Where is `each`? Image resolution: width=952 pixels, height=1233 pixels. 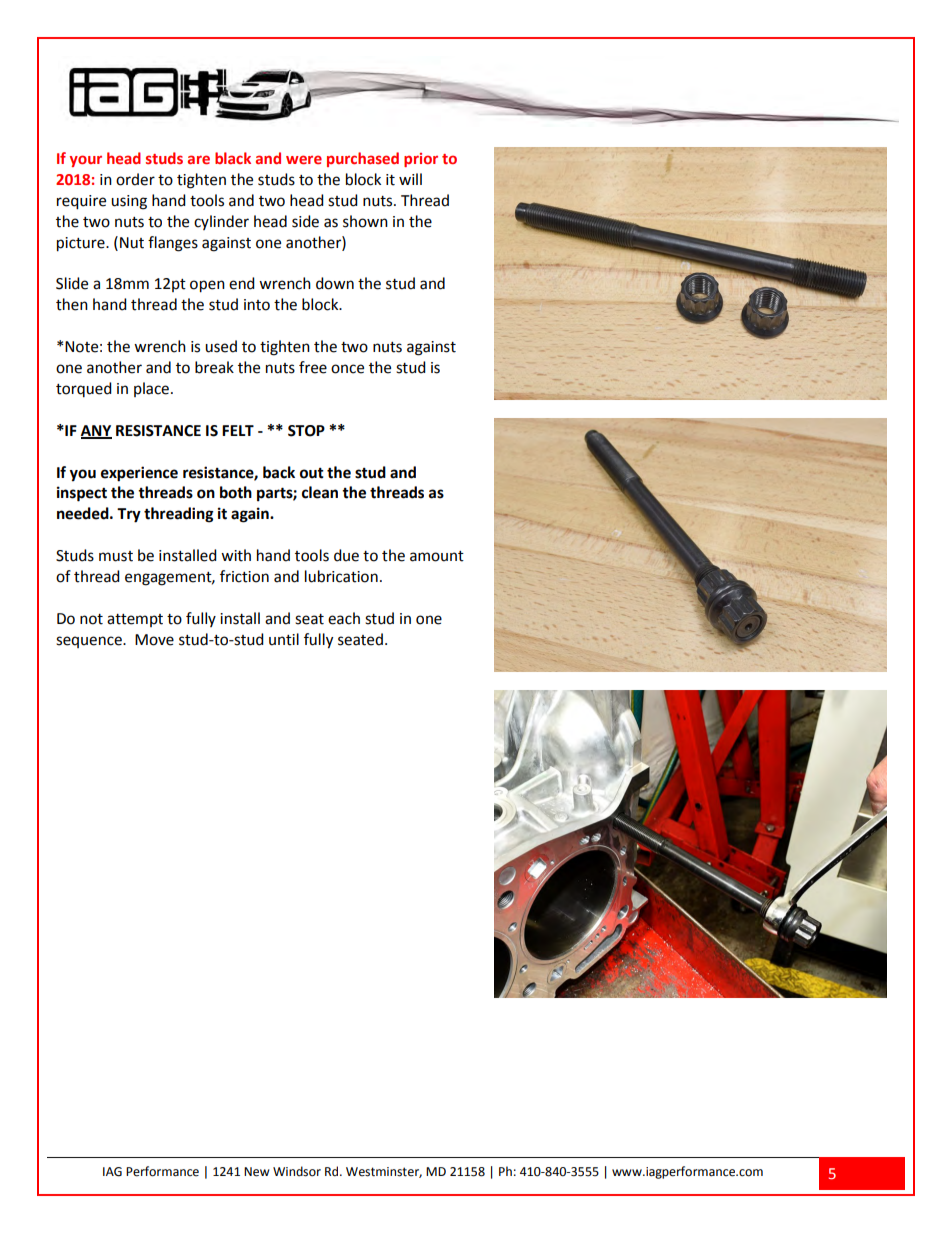 each is located at coordinates (344, 618).
